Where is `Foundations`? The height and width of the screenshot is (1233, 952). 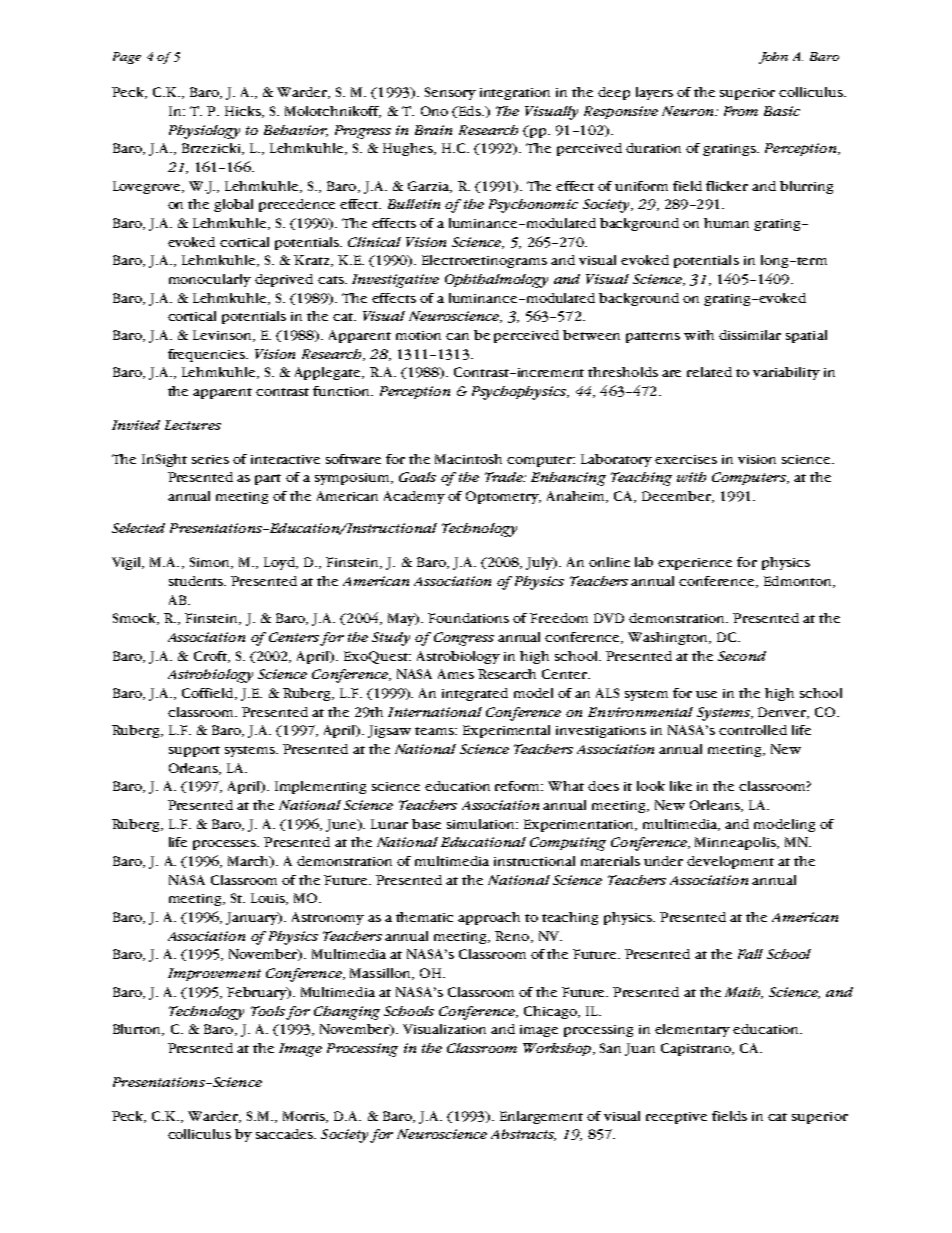 Foundations is located at coordinates (468, 618).
